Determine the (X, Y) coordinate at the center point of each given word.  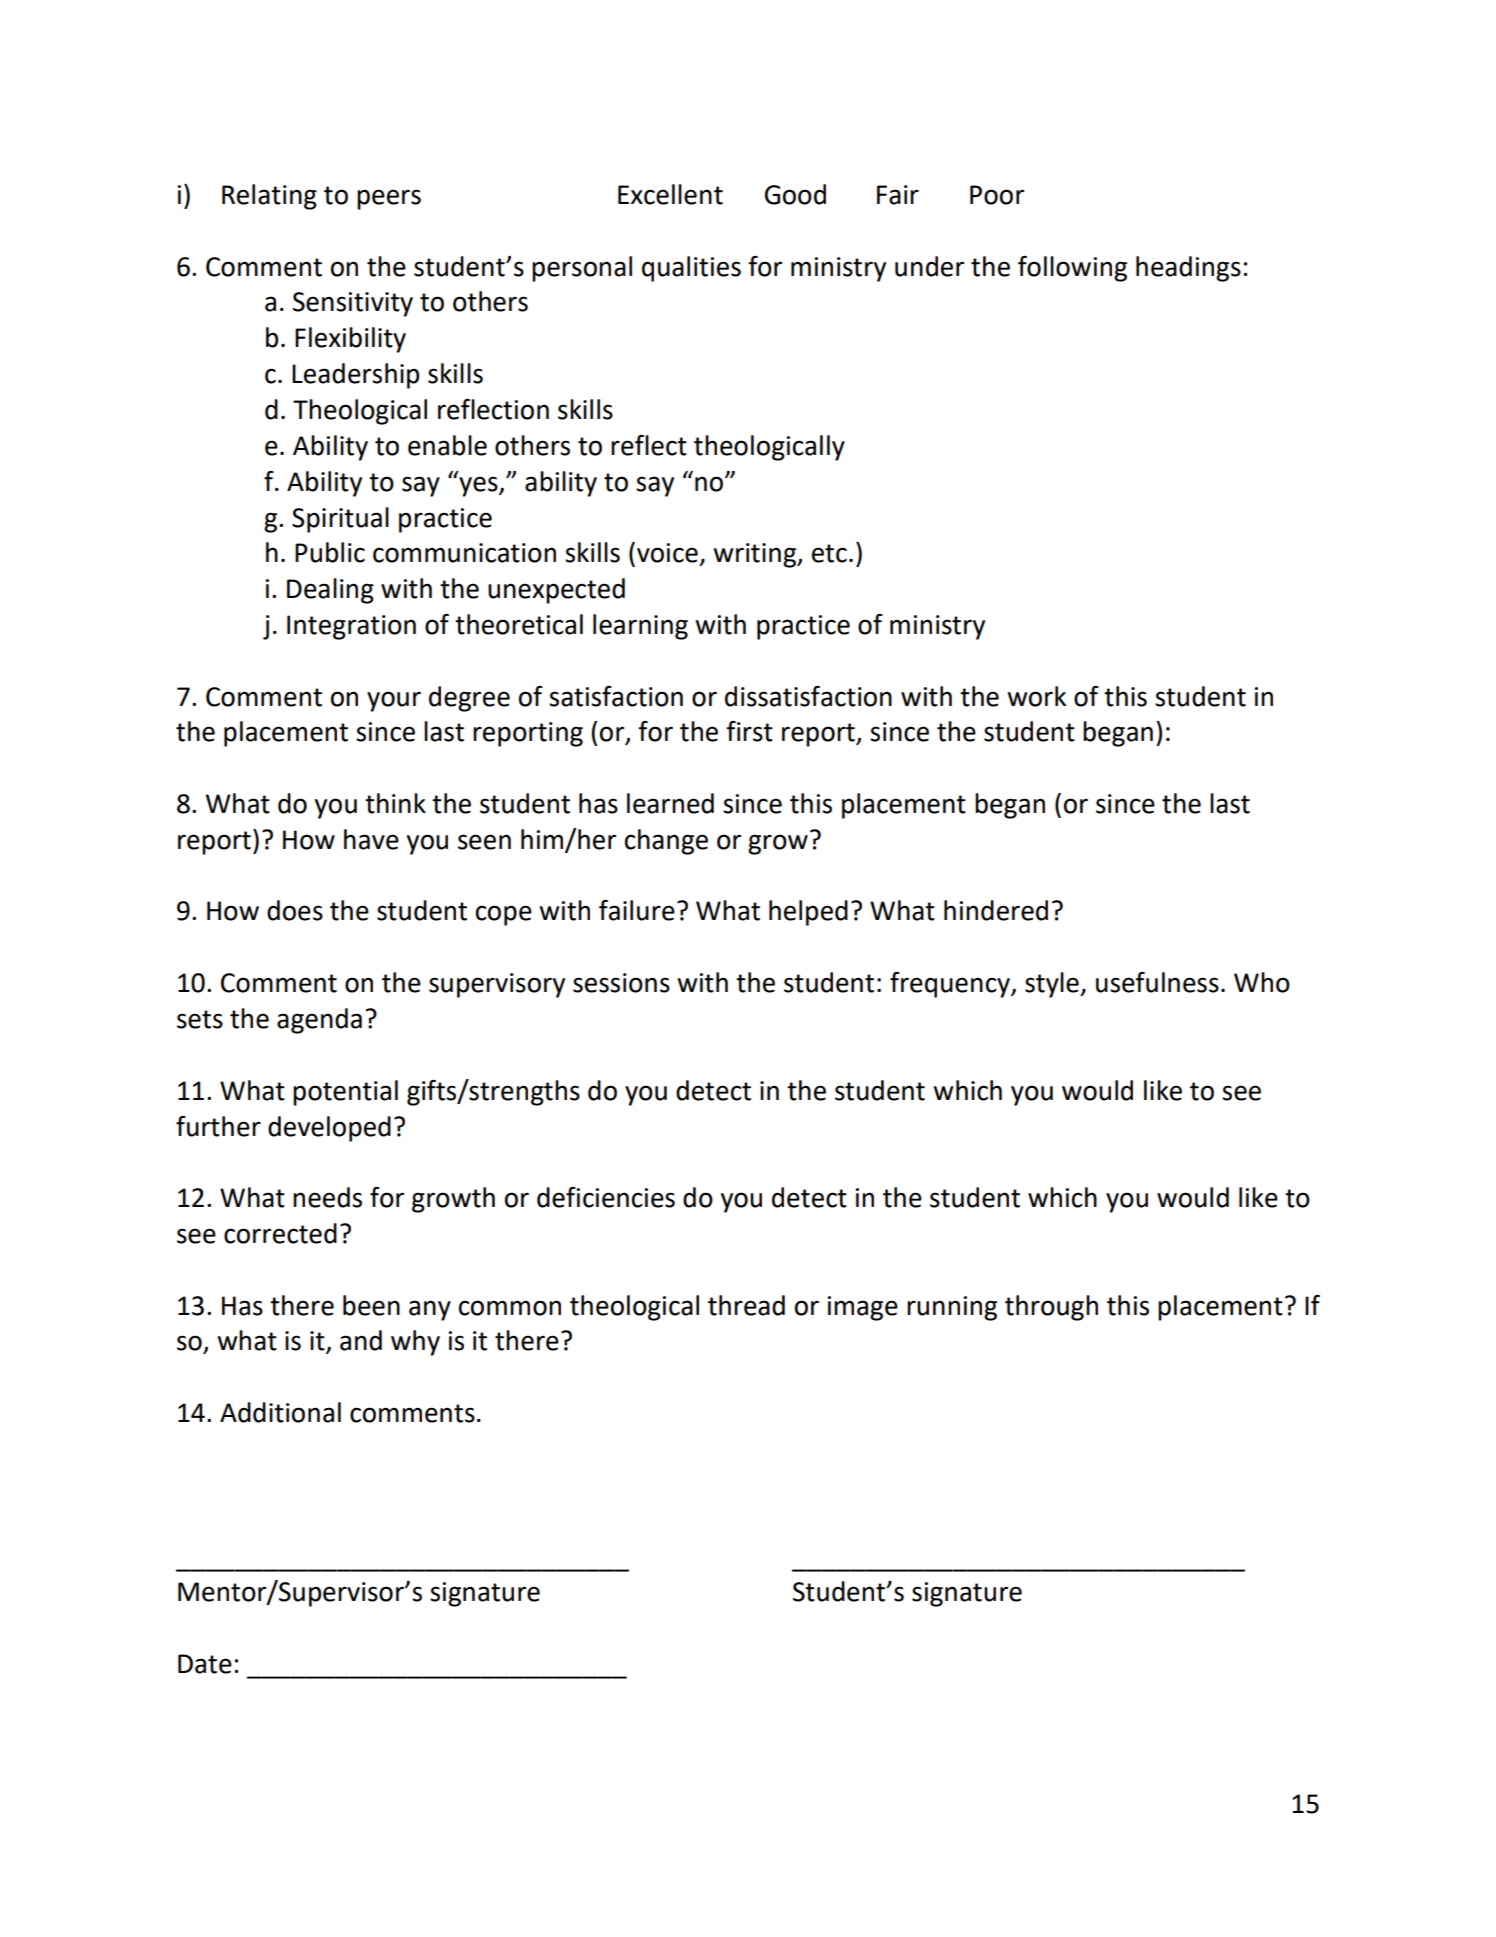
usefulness (1157, 982)
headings (1188, 269)
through (1051, 1308)
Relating (269, 197)
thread (746, 1305)
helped (808, 913)
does (295, 910)
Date (205, 1664)
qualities (691, 269)
